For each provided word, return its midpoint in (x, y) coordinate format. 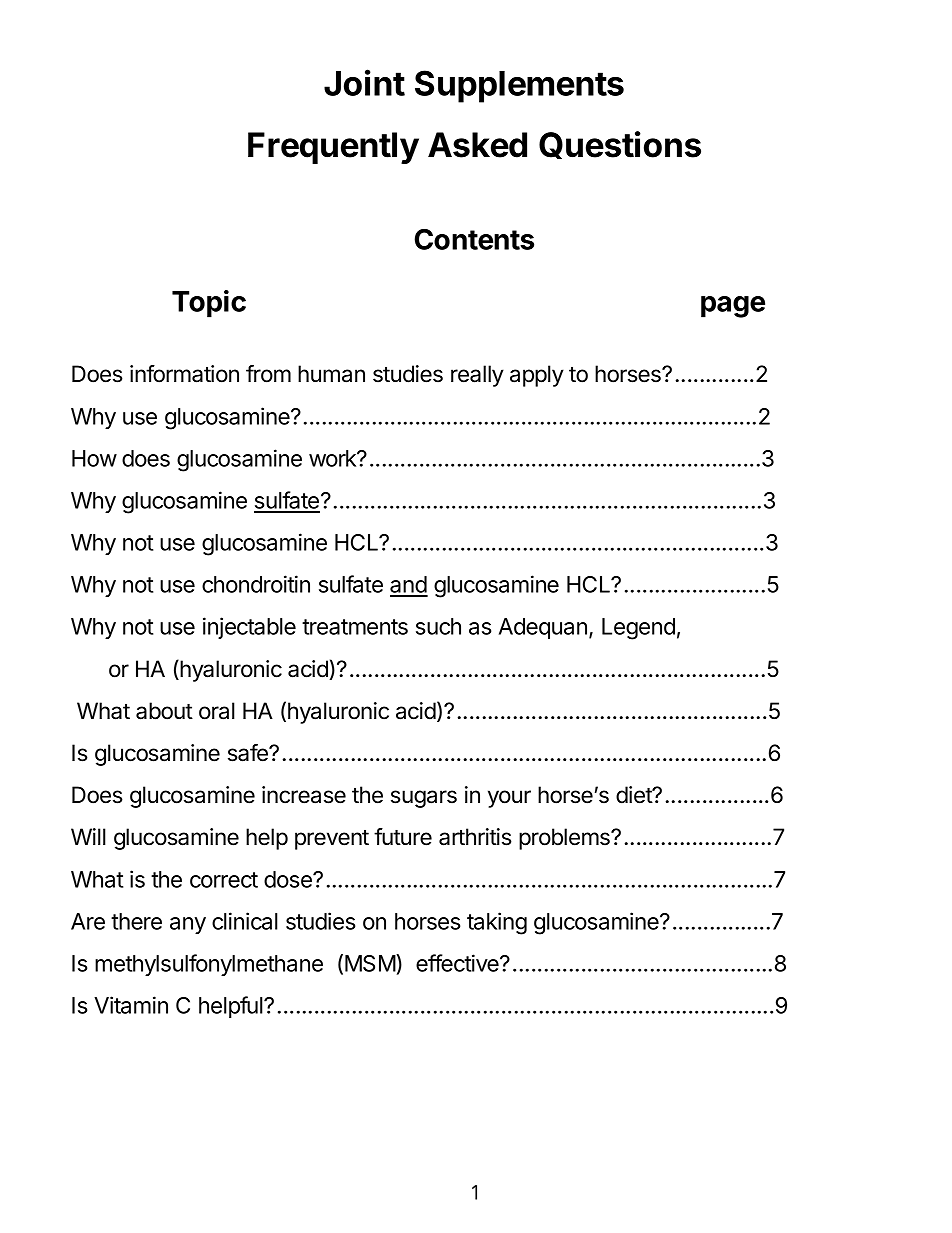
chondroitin (256, 584)
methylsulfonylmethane (209, 965)
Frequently (333, 148)
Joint (364, 82)
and (409, 586)
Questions (620, 145)
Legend (638, 629)
